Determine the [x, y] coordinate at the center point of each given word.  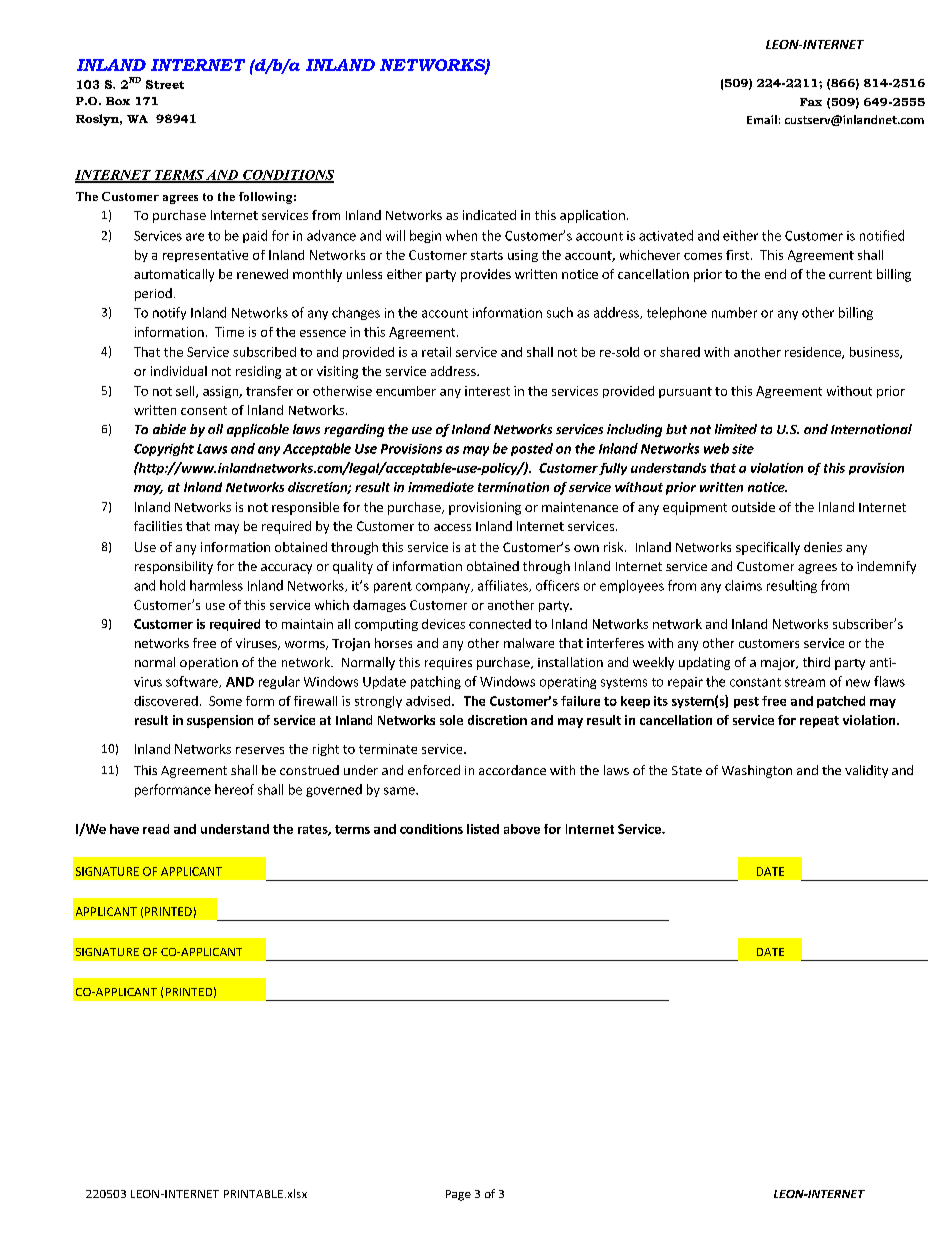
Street [165, 84]
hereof [234, 789]
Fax [811, 102]
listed [483, 829]
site [743, 449]
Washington [757, 771]
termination [513, 487]
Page [458, 1195]
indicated [489, 215]
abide [169, 429]
